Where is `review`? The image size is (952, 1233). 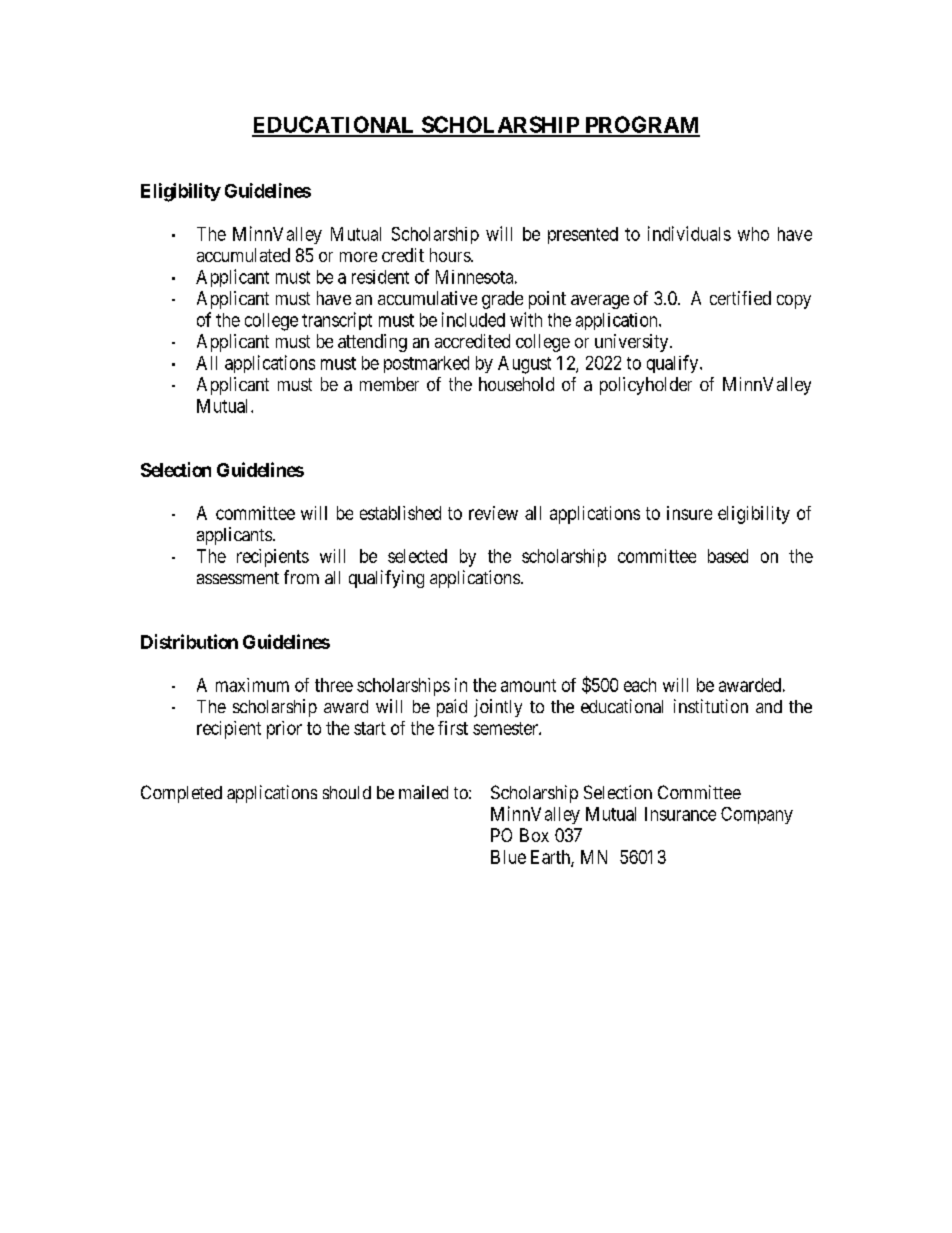 review is located at coordinates (493, 513).
